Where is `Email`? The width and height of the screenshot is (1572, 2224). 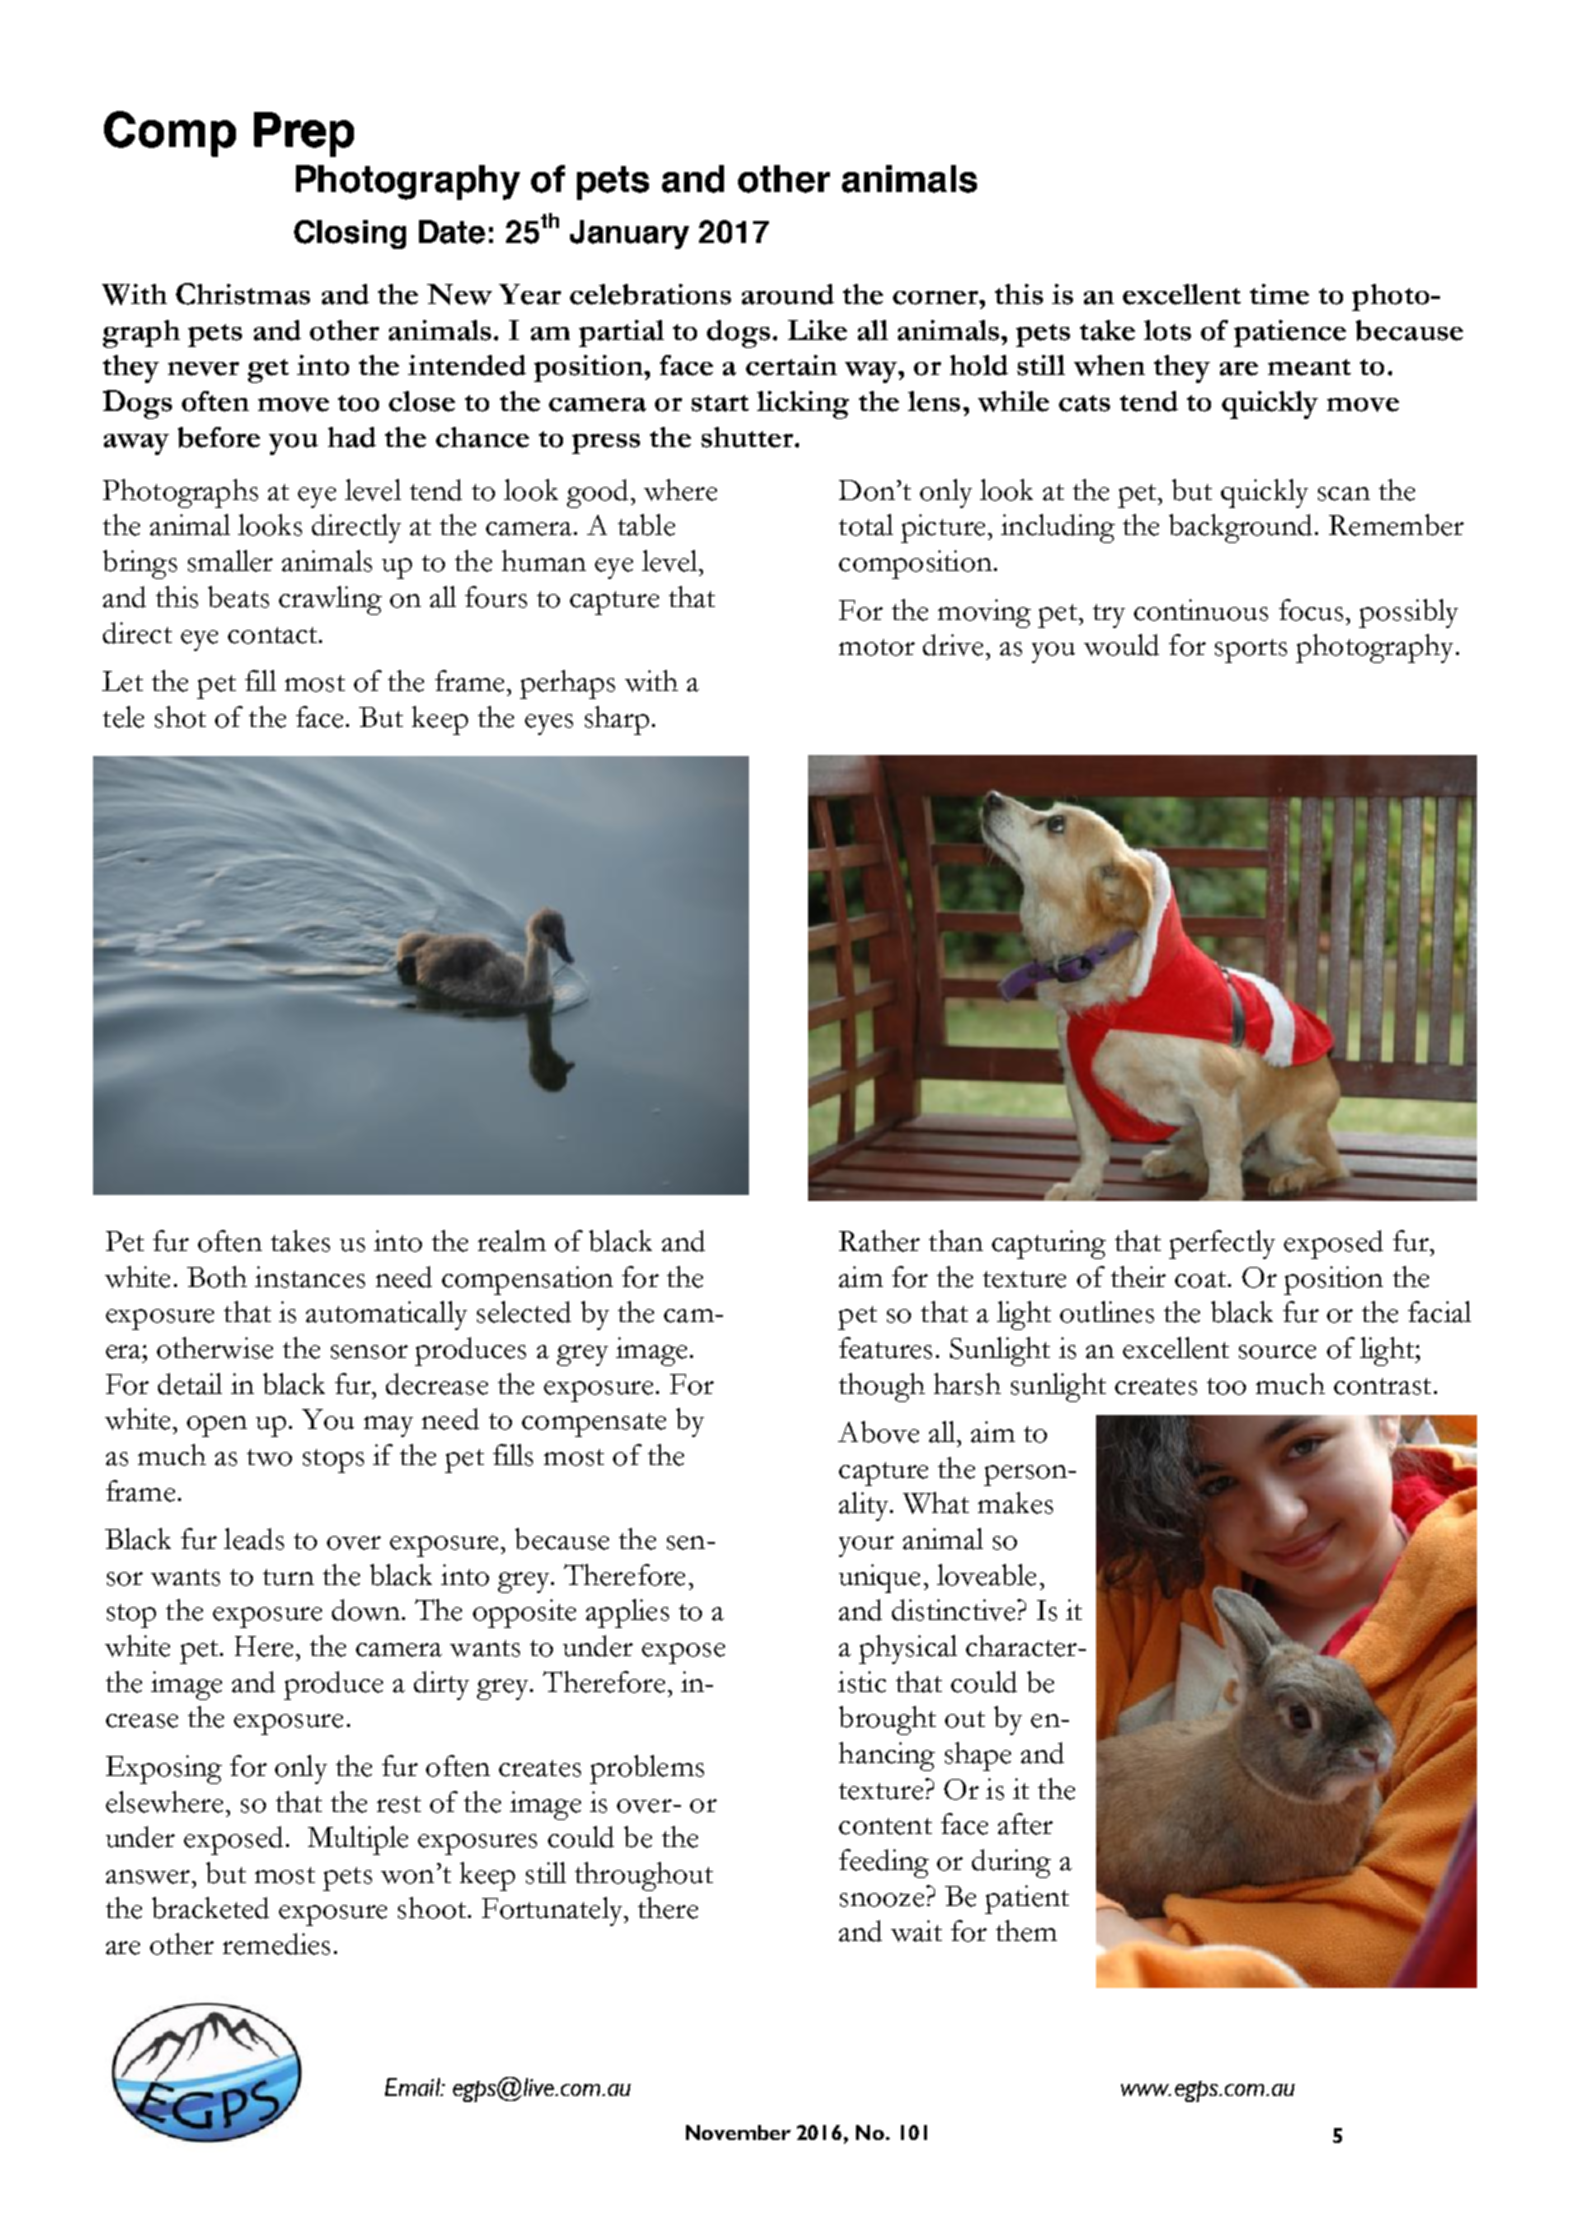
Email is located at coordinates (413, 2087).
